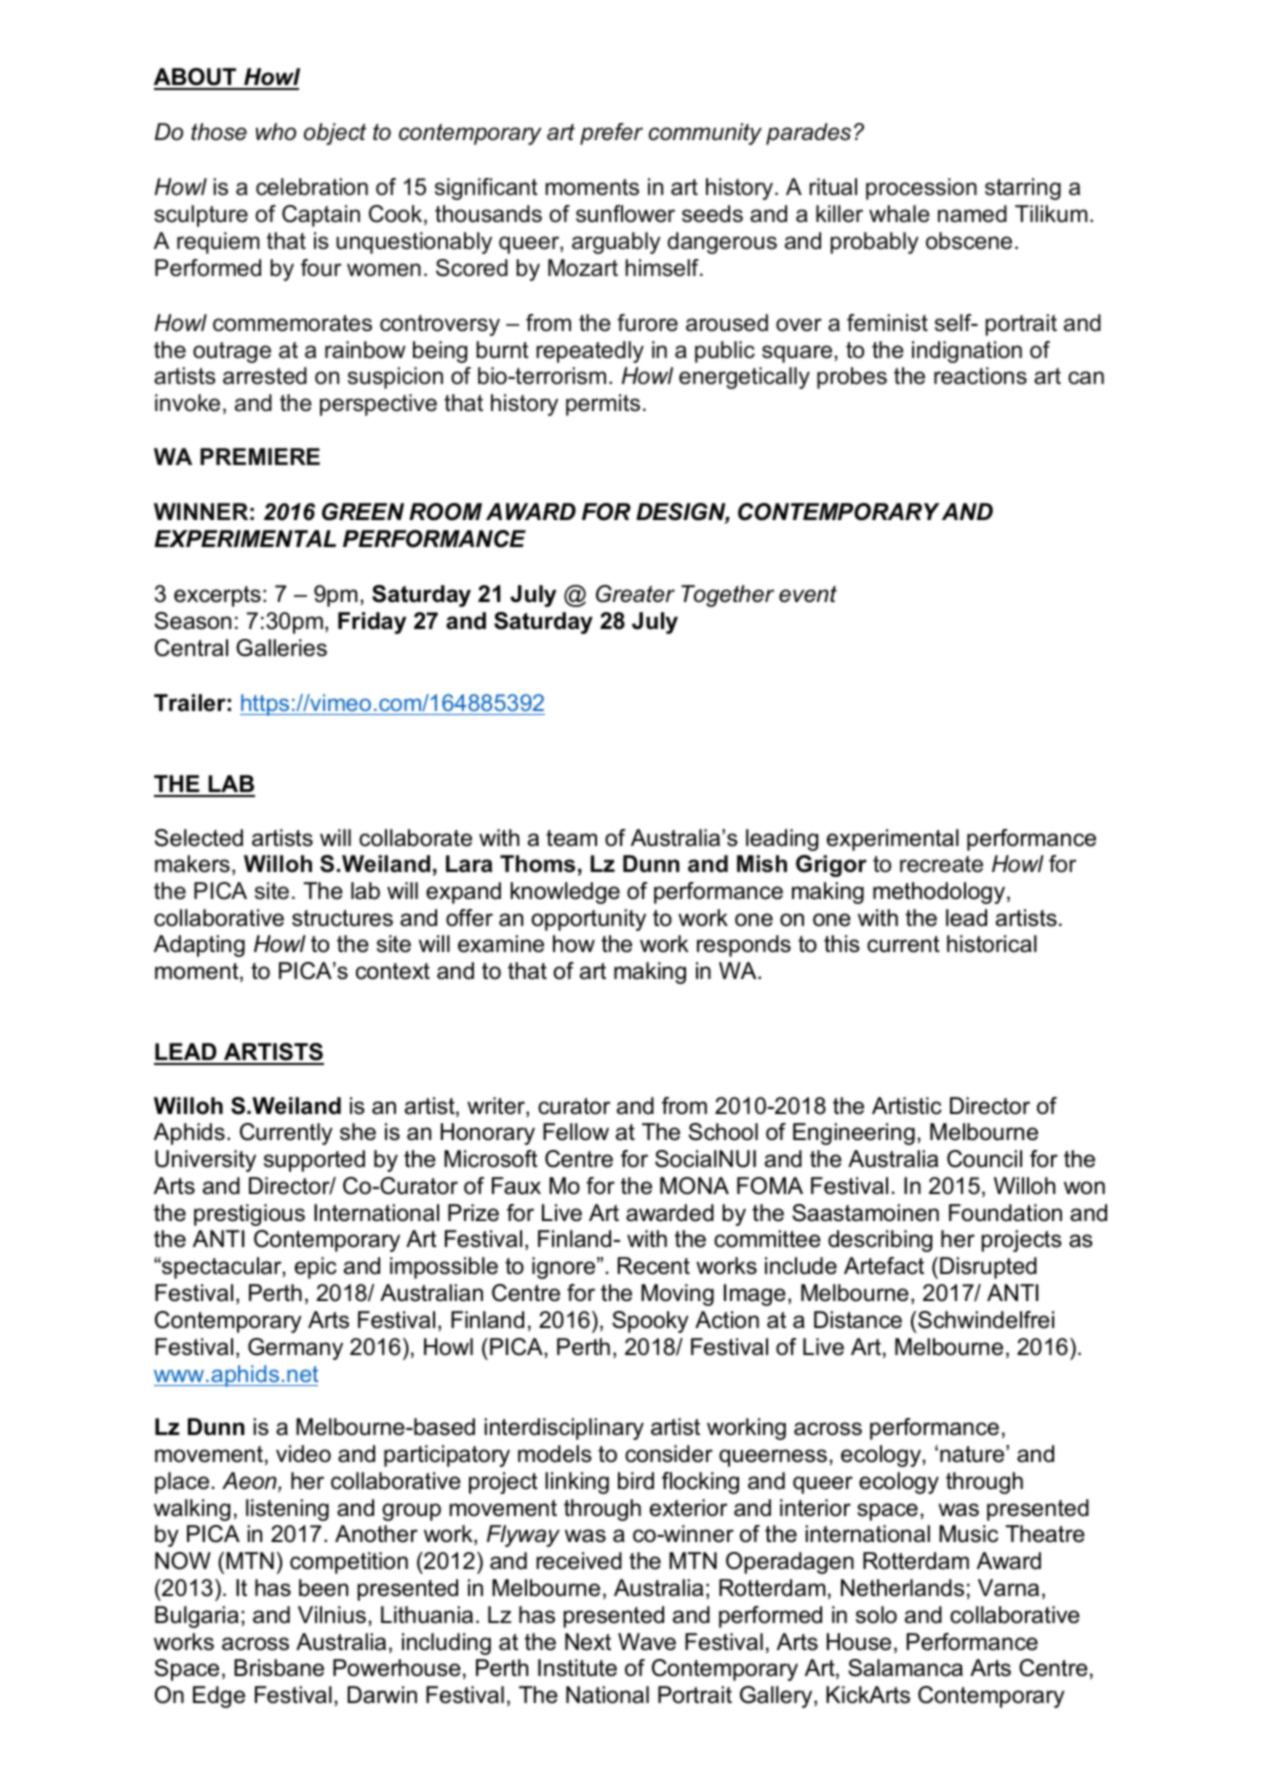 The image size is (1261, 1784). What do you see at coordinates (316, 1268) in the page?
I see `epic` at bounding box center [316, 1268].
